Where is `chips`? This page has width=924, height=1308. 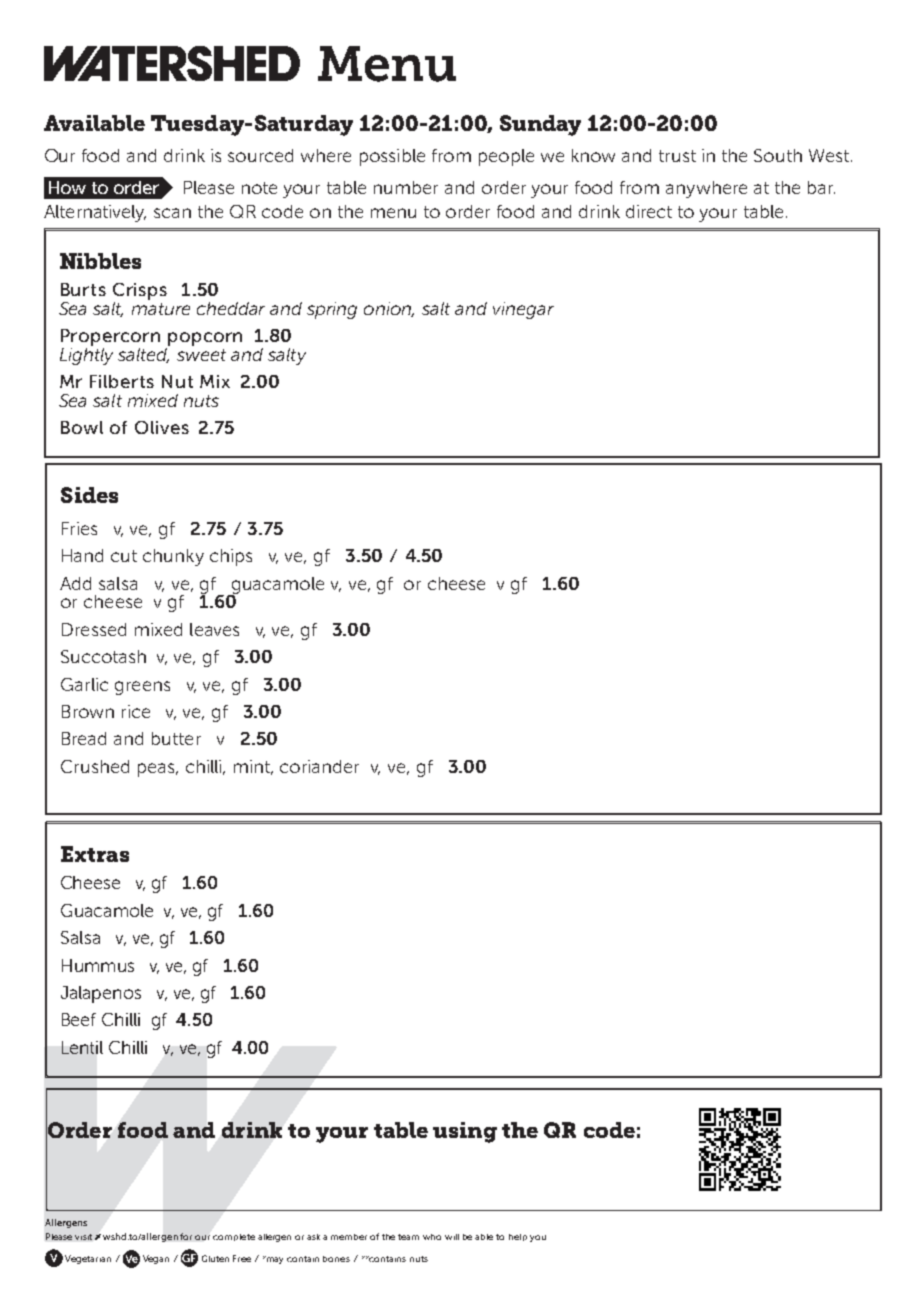 chips is located at coordinates (231, 557).
